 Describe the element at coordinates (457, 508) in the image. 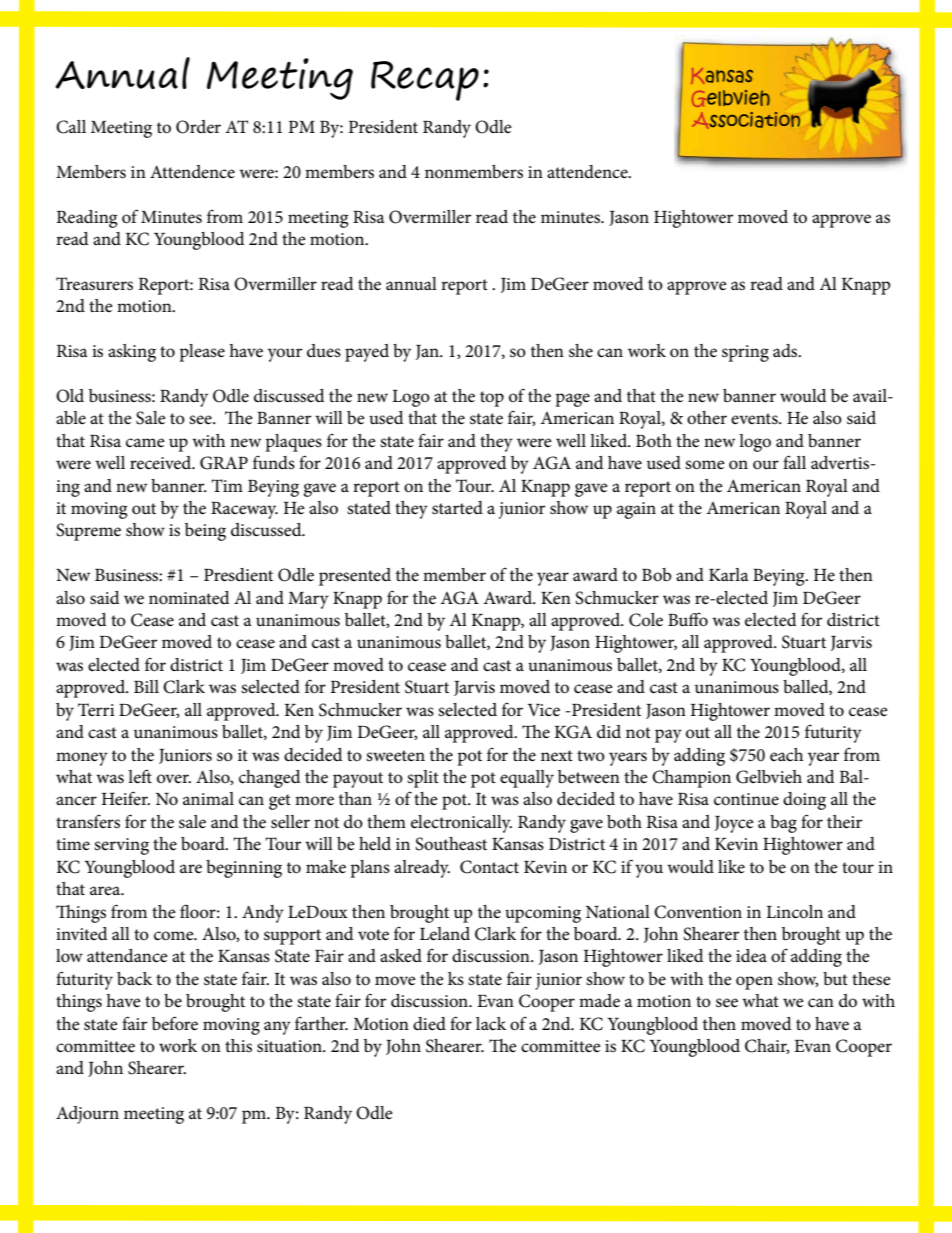

I see `started` at that location.
